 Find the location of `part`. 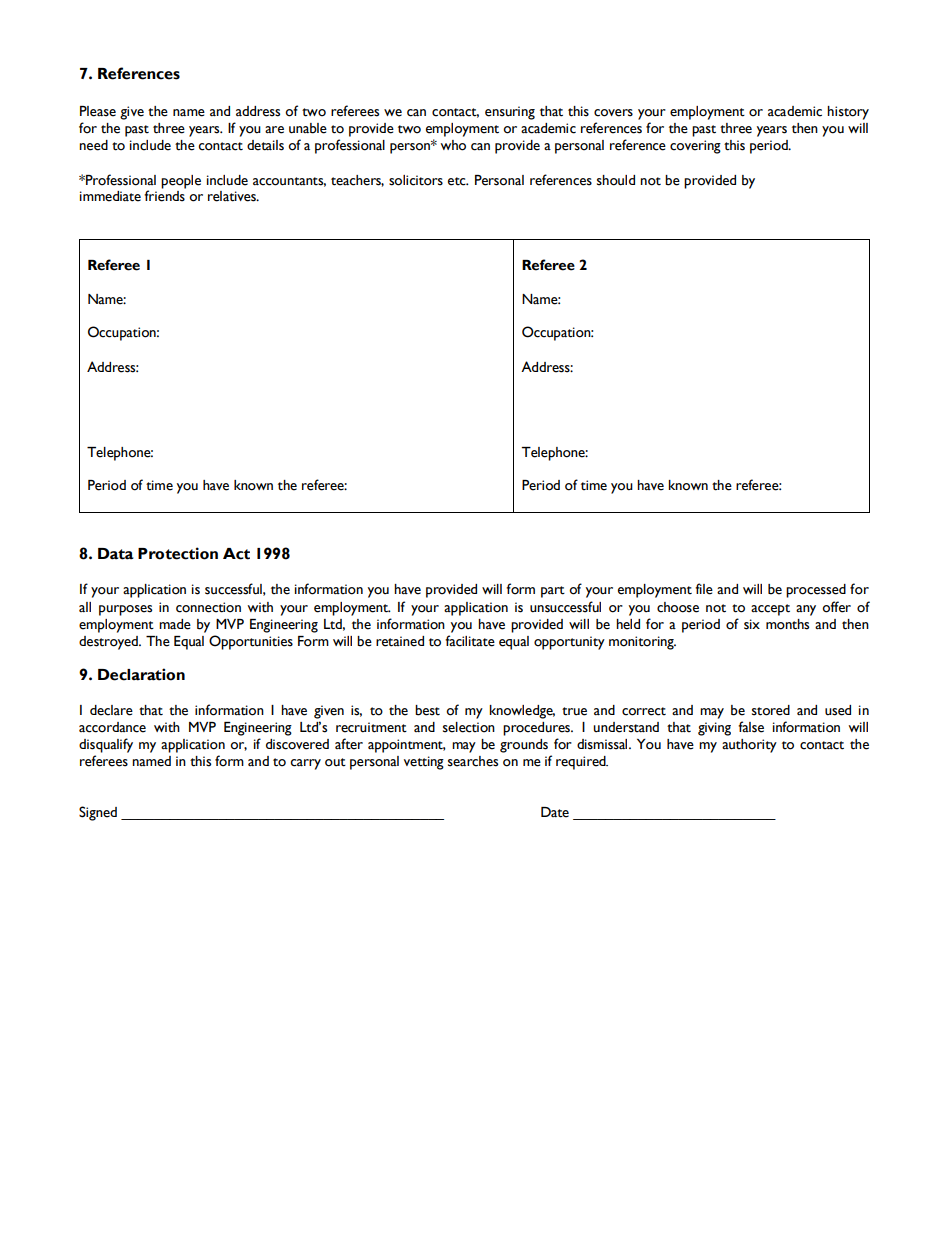

part is located at coordinates (553, 592).
